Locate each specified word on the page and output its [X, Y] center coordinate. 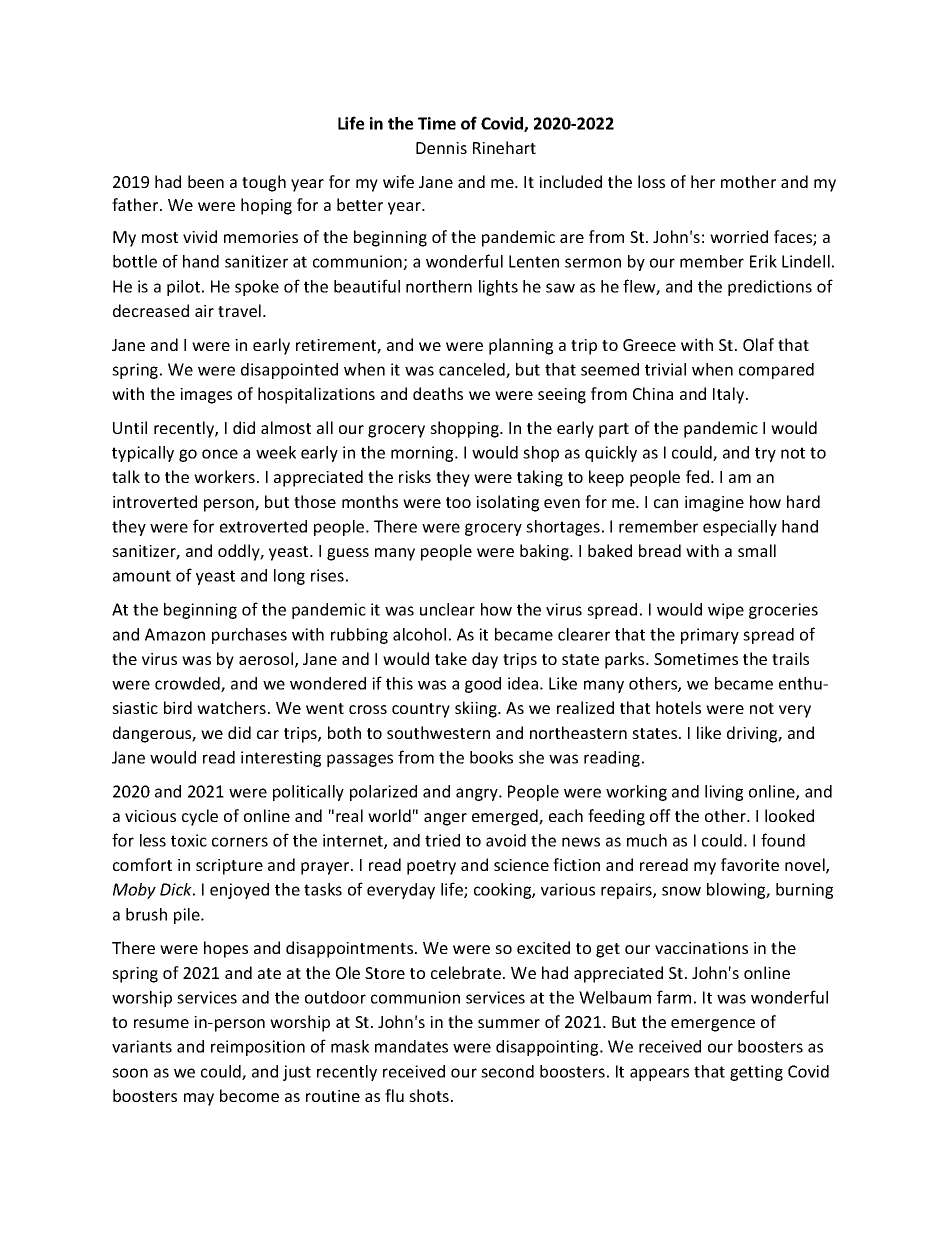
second [507, 1071]
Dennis [441, 148]
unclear [447, 609]
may [199, 1099]
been [206, 181]
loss [651, 181]
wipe [726, 611]
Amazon [175, 634]
